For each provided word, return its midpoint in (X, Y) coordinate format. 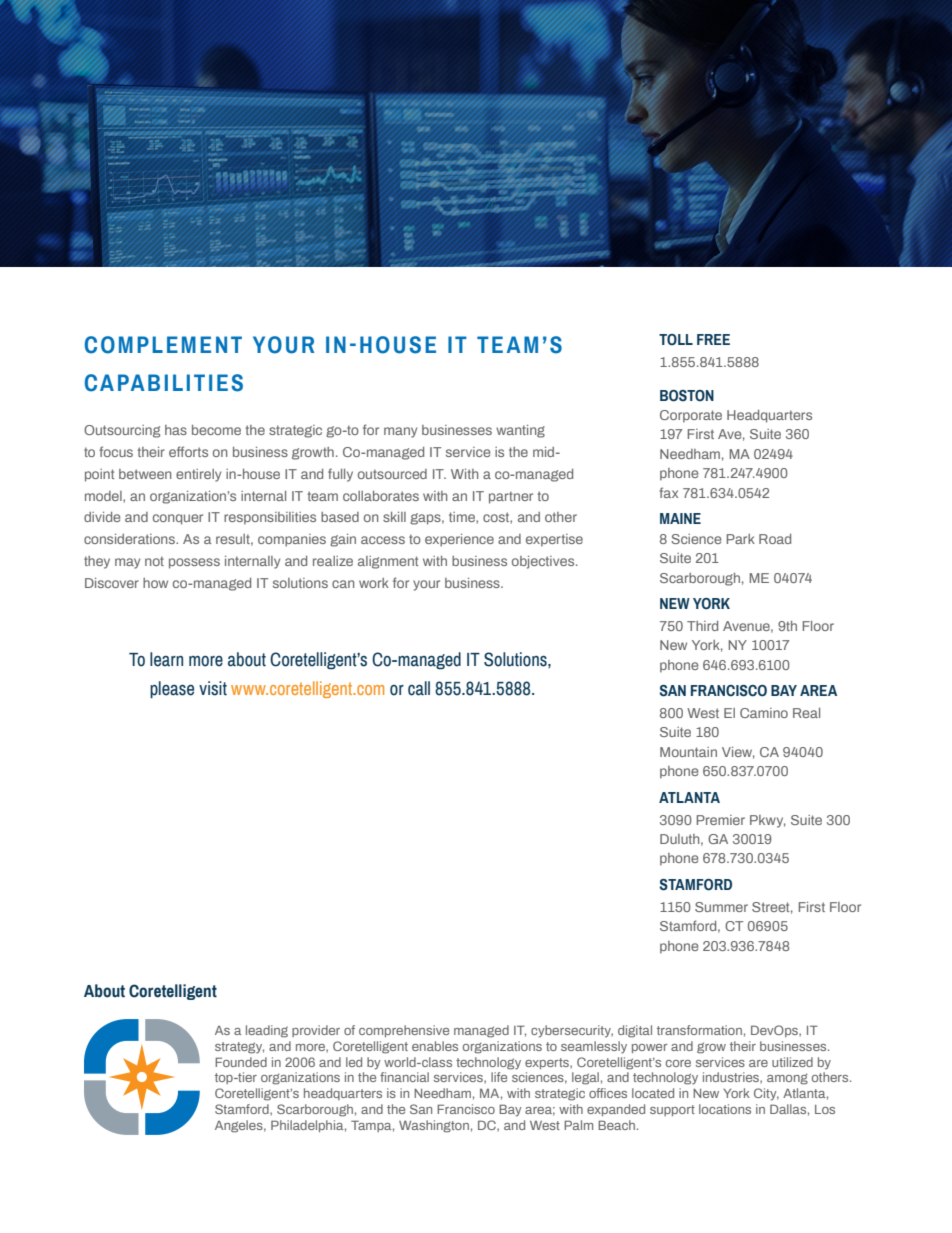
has (176, 430)
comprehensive (404, 1031)
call (419, 688)
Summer (721, 907)
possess (194, 563)
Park (741, 539)
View (738, 753)
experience (459, 540)
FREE (713, 339)
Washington (434, 1126)
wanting (520, 431)
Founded (241, 1062)
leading (267, 1031)
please (172, 689)
